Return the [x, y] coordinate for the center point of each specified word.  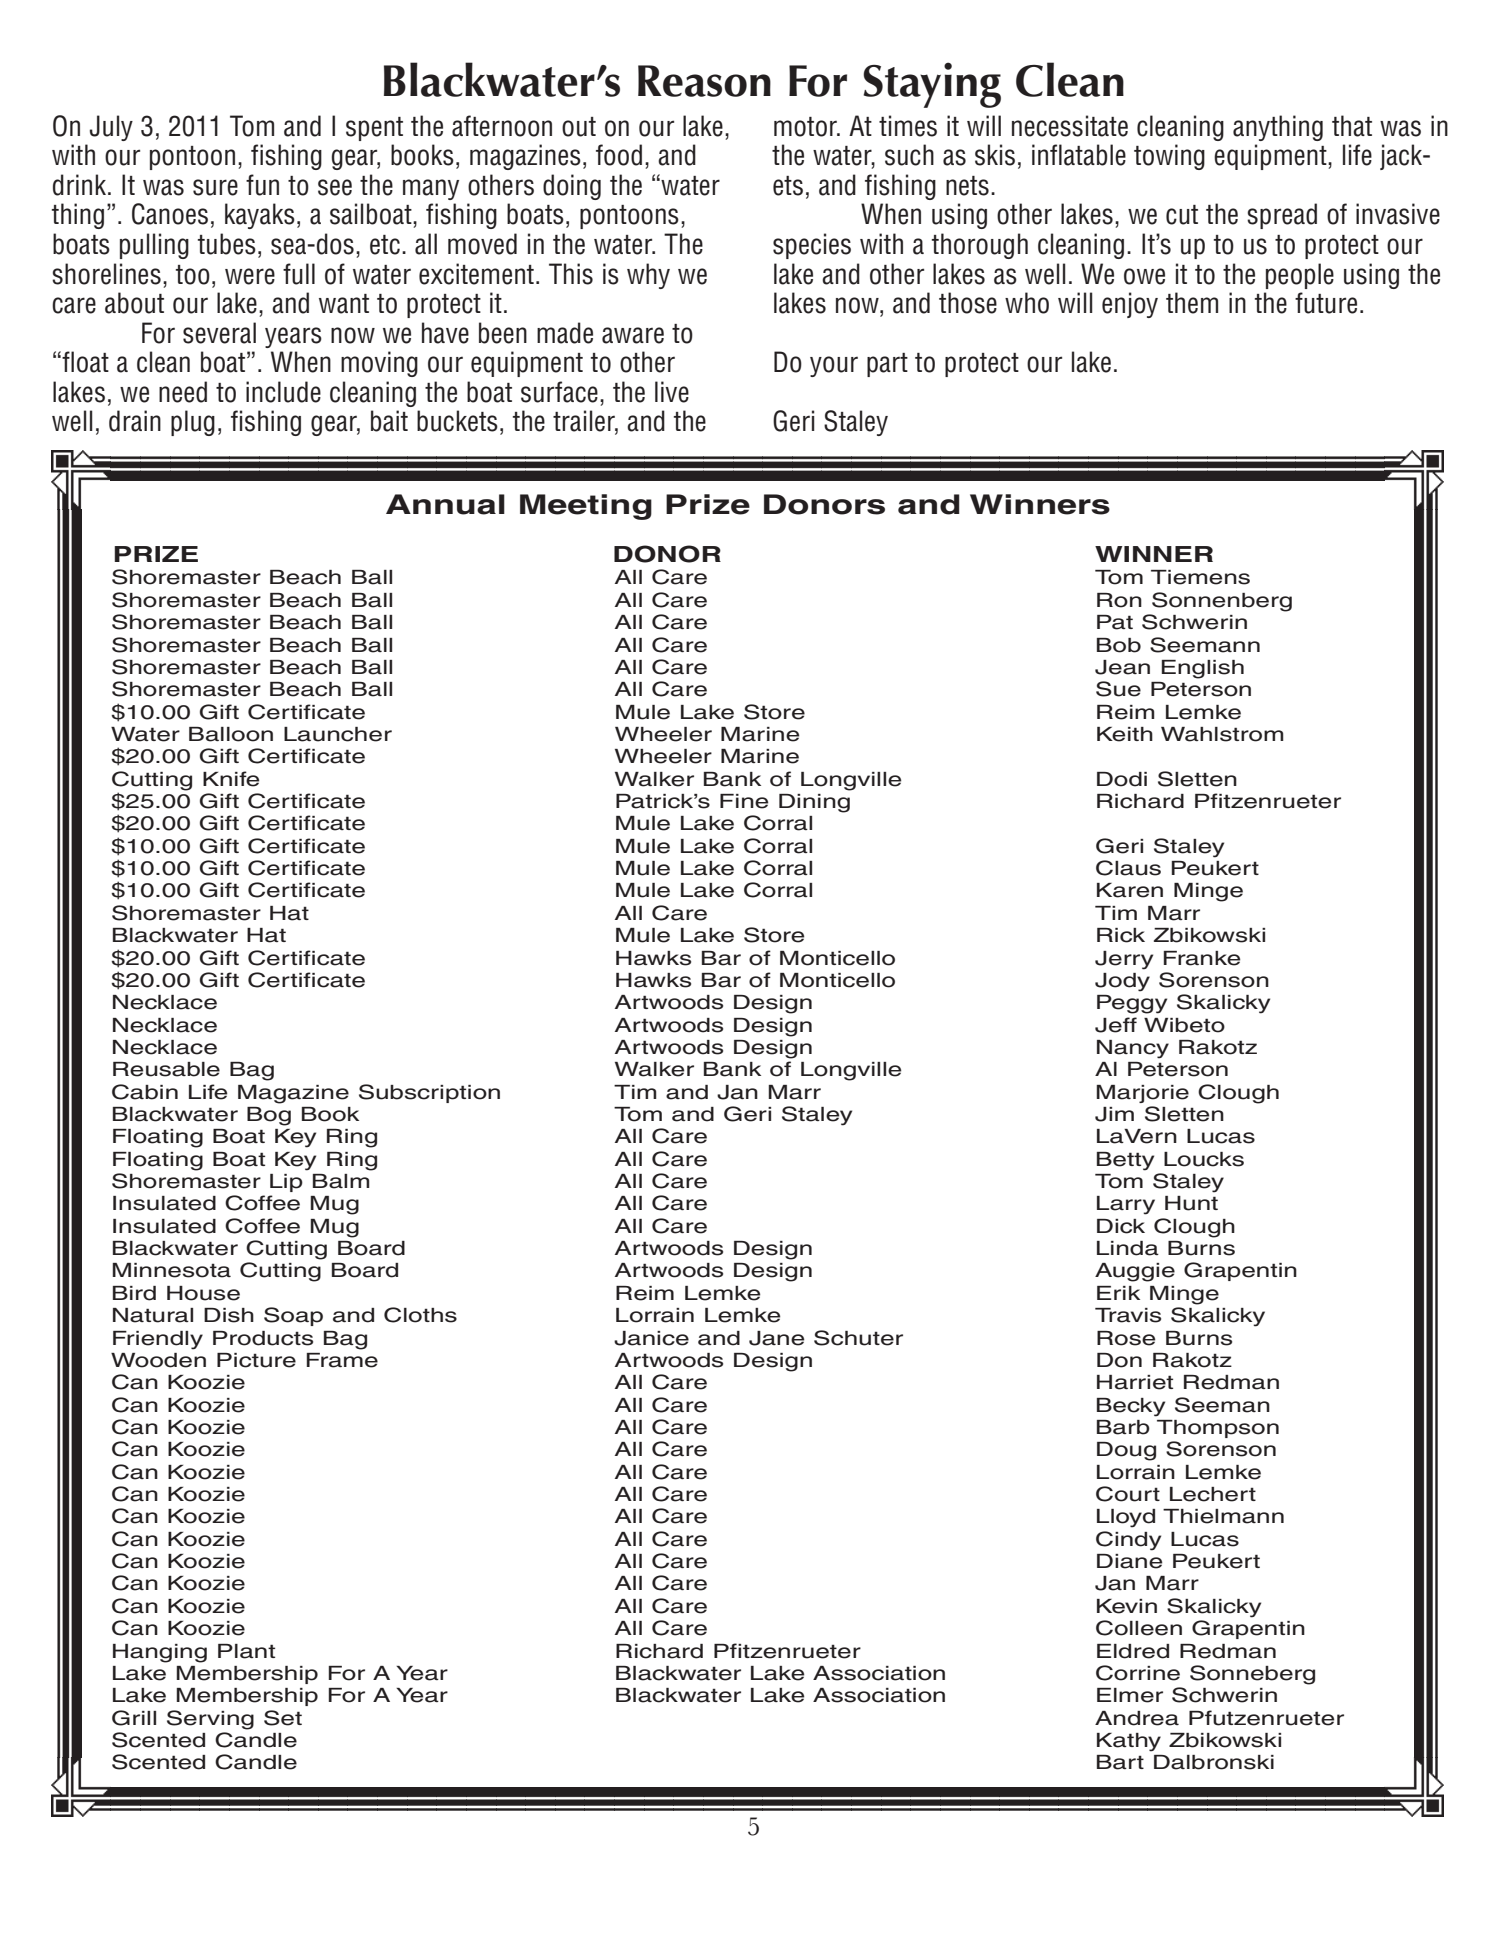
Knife [231, 779]
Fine [744, 801]
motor [806, 127]
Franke [1202, 958]
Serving [210, 1720]
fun [262, 185]
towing [1169, 157]
